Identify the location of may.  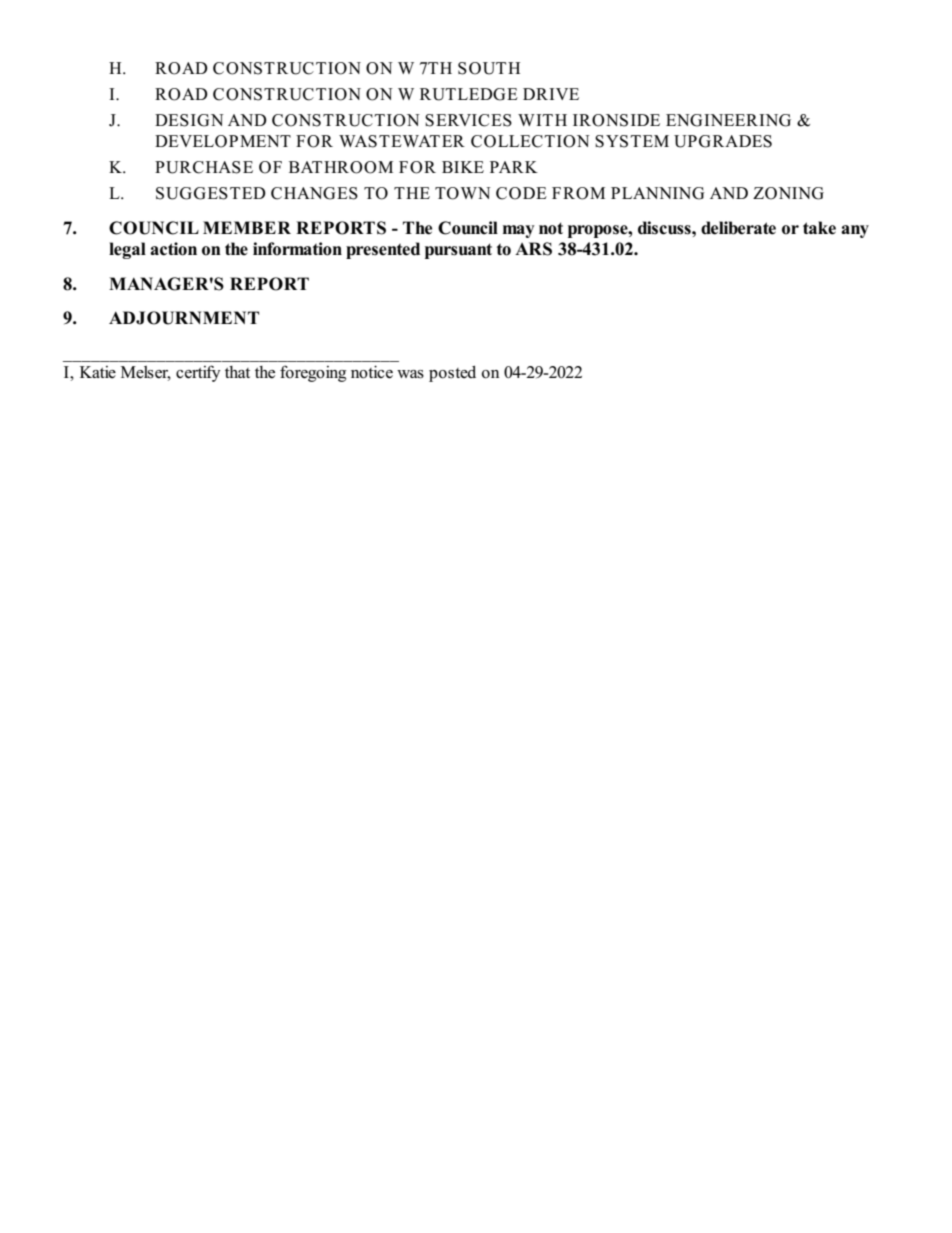
(519, 231).
